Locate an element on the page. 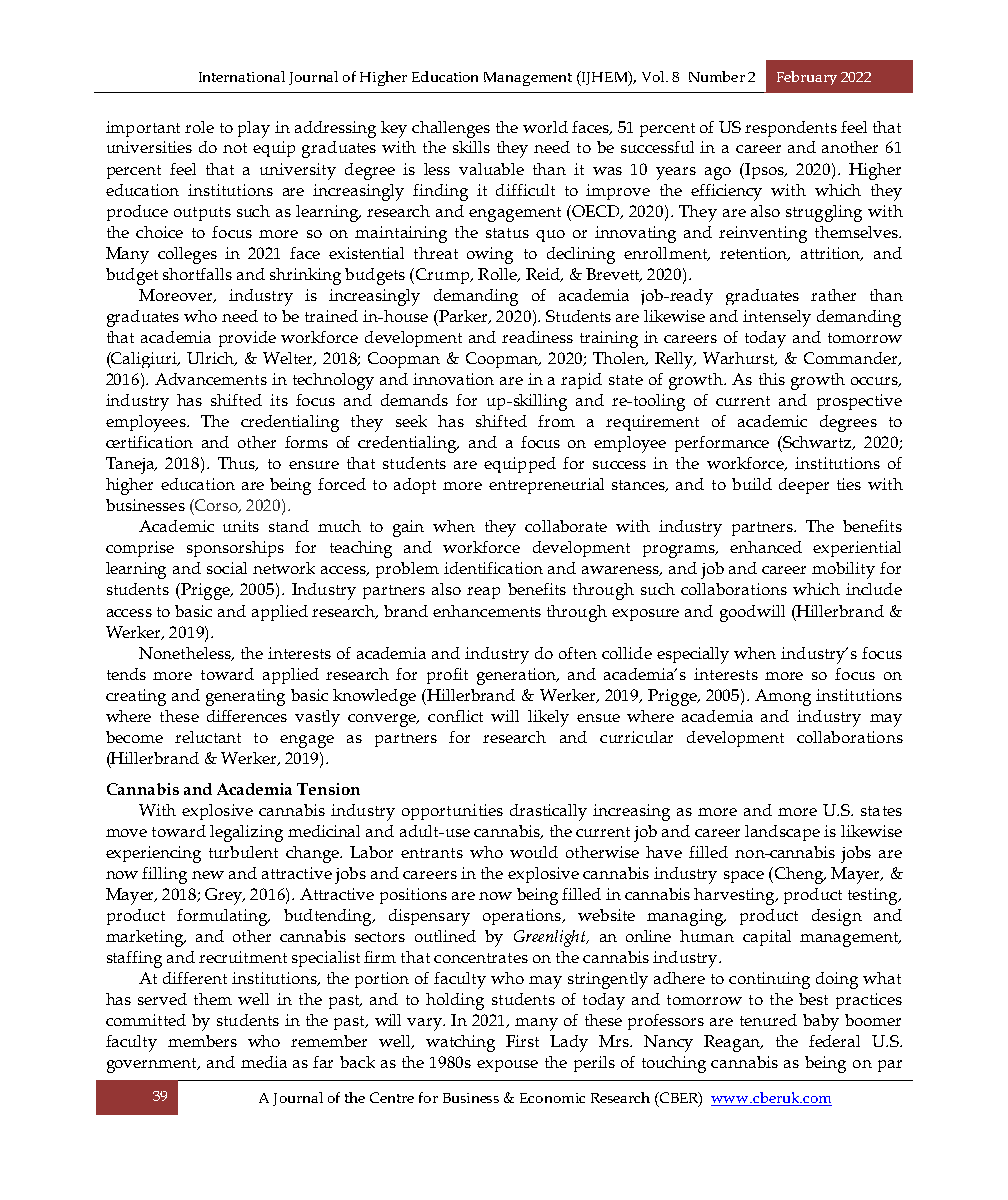  from is located at coordinates (556, 421).
